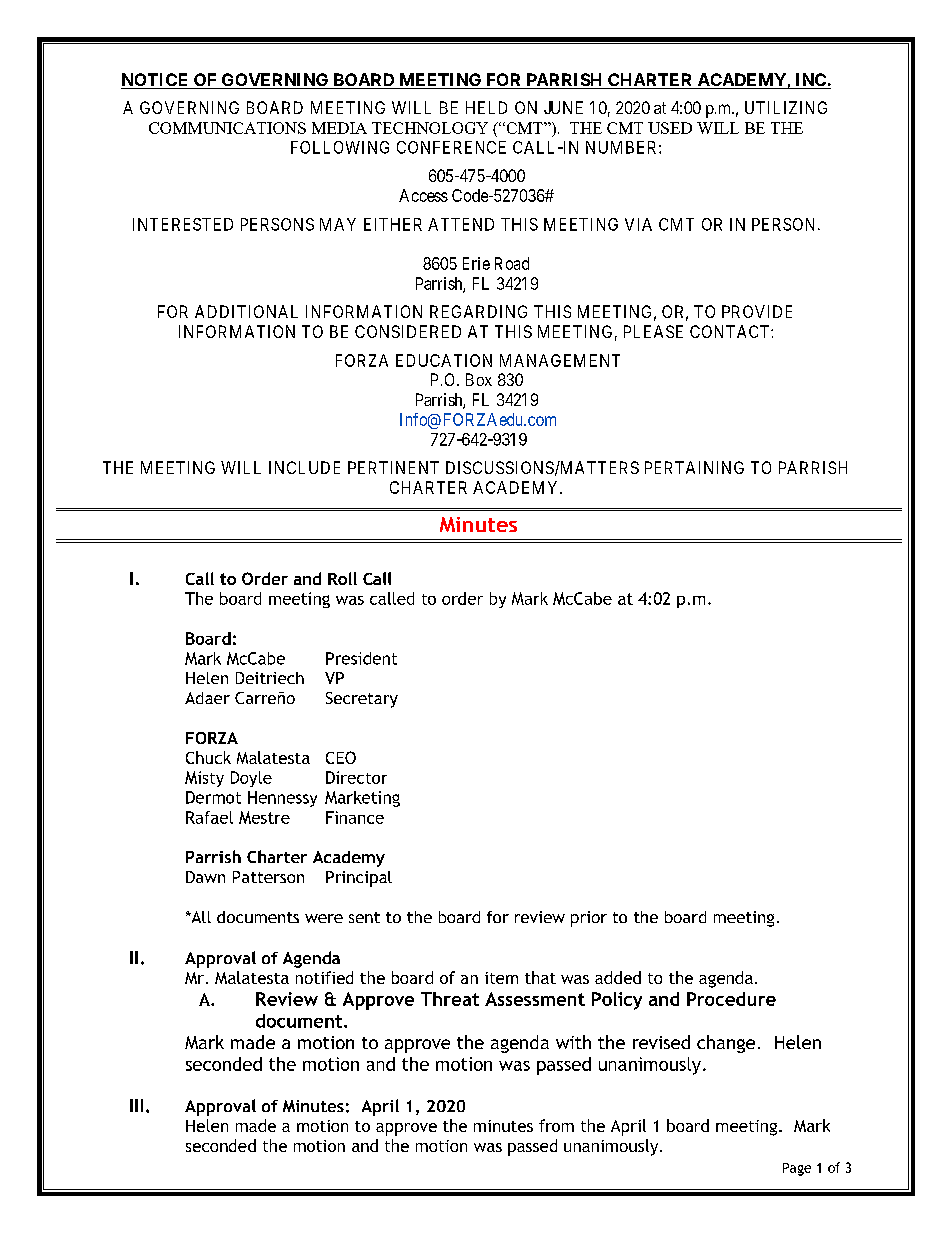 The width and height of the screenshot is (952, 1233). Describe the element at coordinates (227, 128) in the screenshot. I see `COMMUNICATIONS` at that location.
